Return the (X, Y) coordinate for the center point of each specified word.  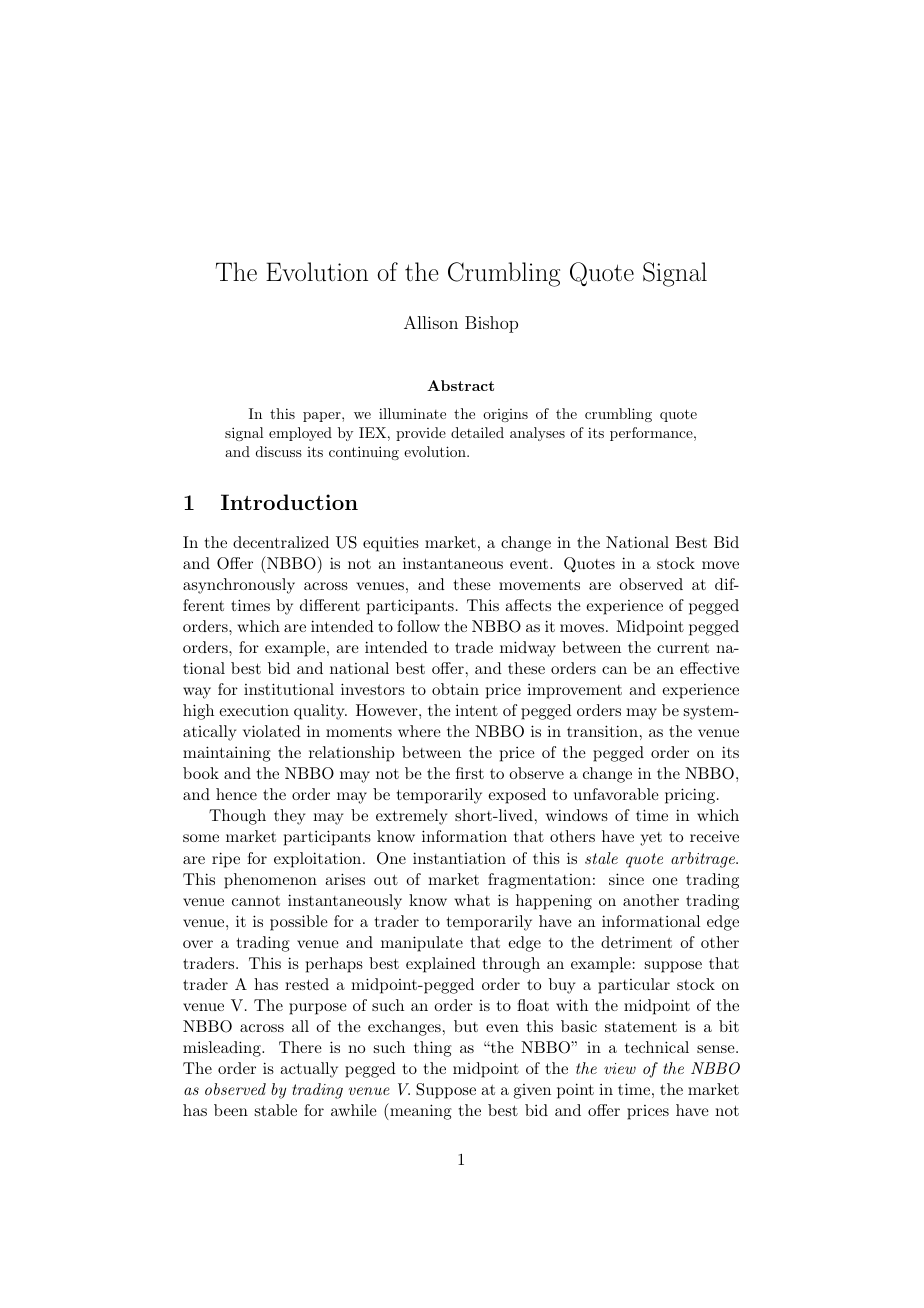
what (472, 900)
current (683, 648)
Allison (431, 322)
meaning (420, 1111)
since (626, 879)
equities (391, 544)
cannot (256, 901)
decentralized (281, 542)
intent (476, 710)
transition (602, 731)
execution (254, 710)
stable (276, 1110)
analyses (537, 434)
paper (323, 417)
